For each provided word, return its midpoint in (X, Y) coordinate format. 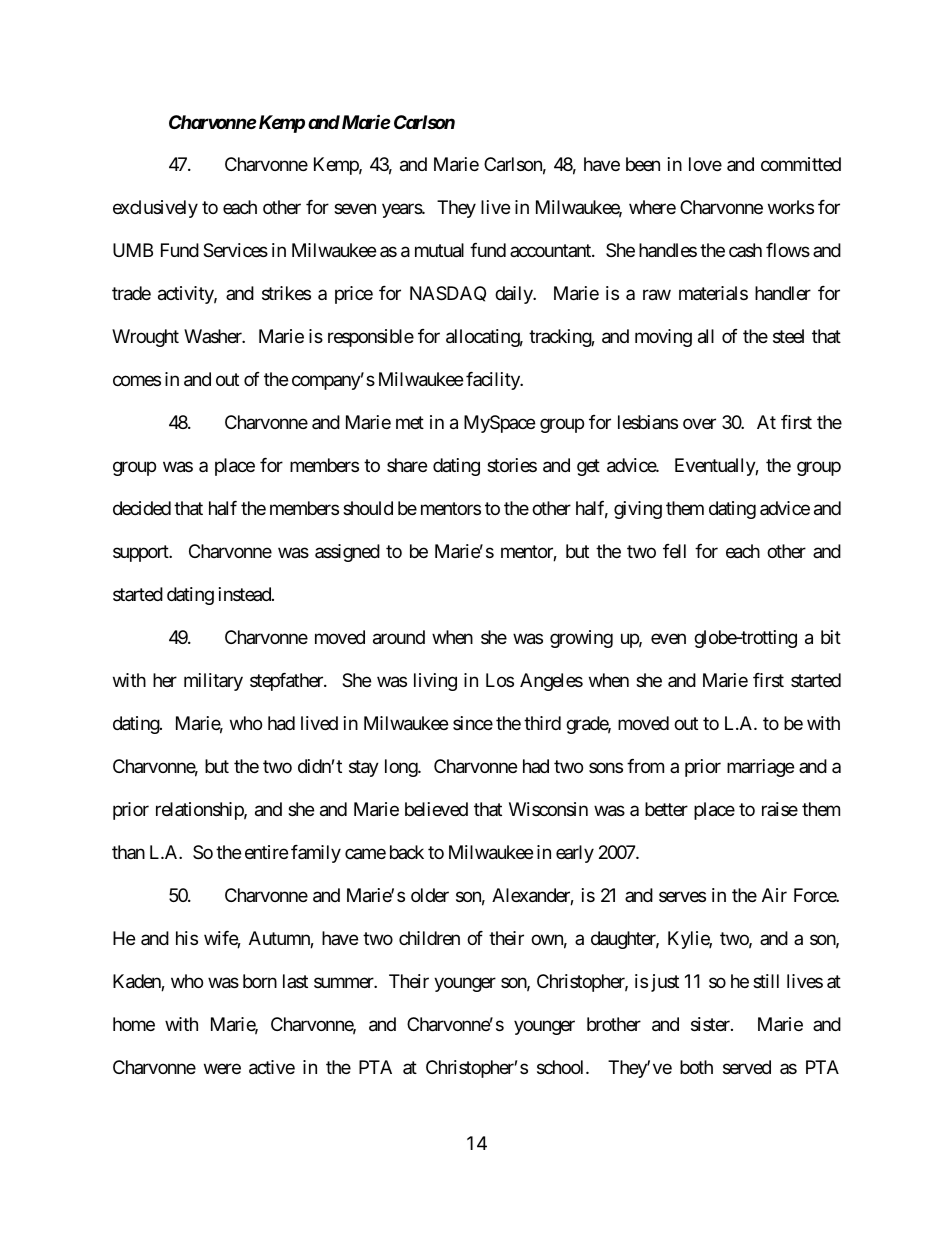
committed (801, 164)
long (402, 768)
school (562, 1067)
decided (142, 508)
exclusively (155, 209)
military (213, 682)
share (407, 465)
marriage (760, 768)
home (134, 1024)
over (699, 424)
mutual (439, 250)
